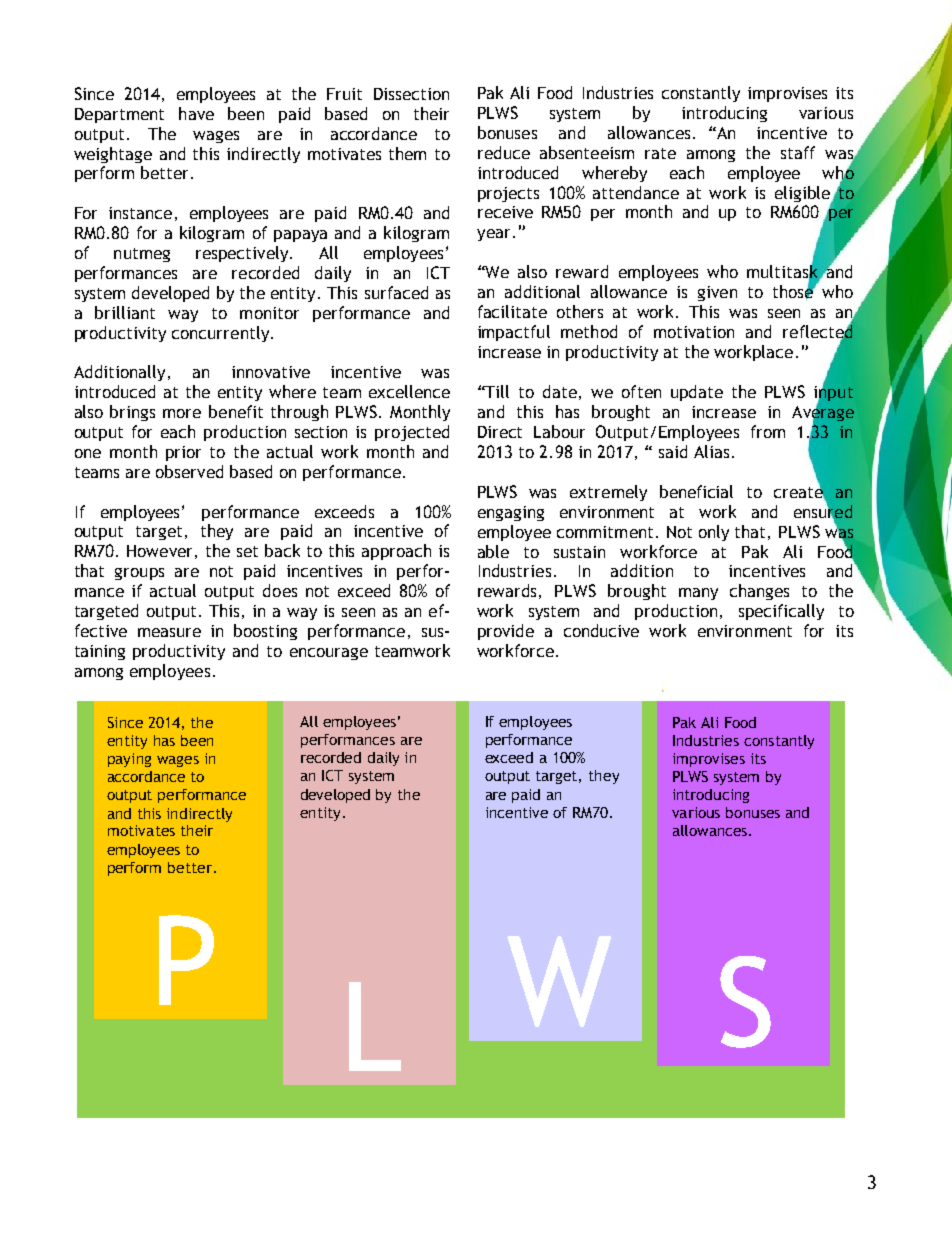 The height and width of the document is (1233, 952). I want to click on projected, so click(412, 433).
